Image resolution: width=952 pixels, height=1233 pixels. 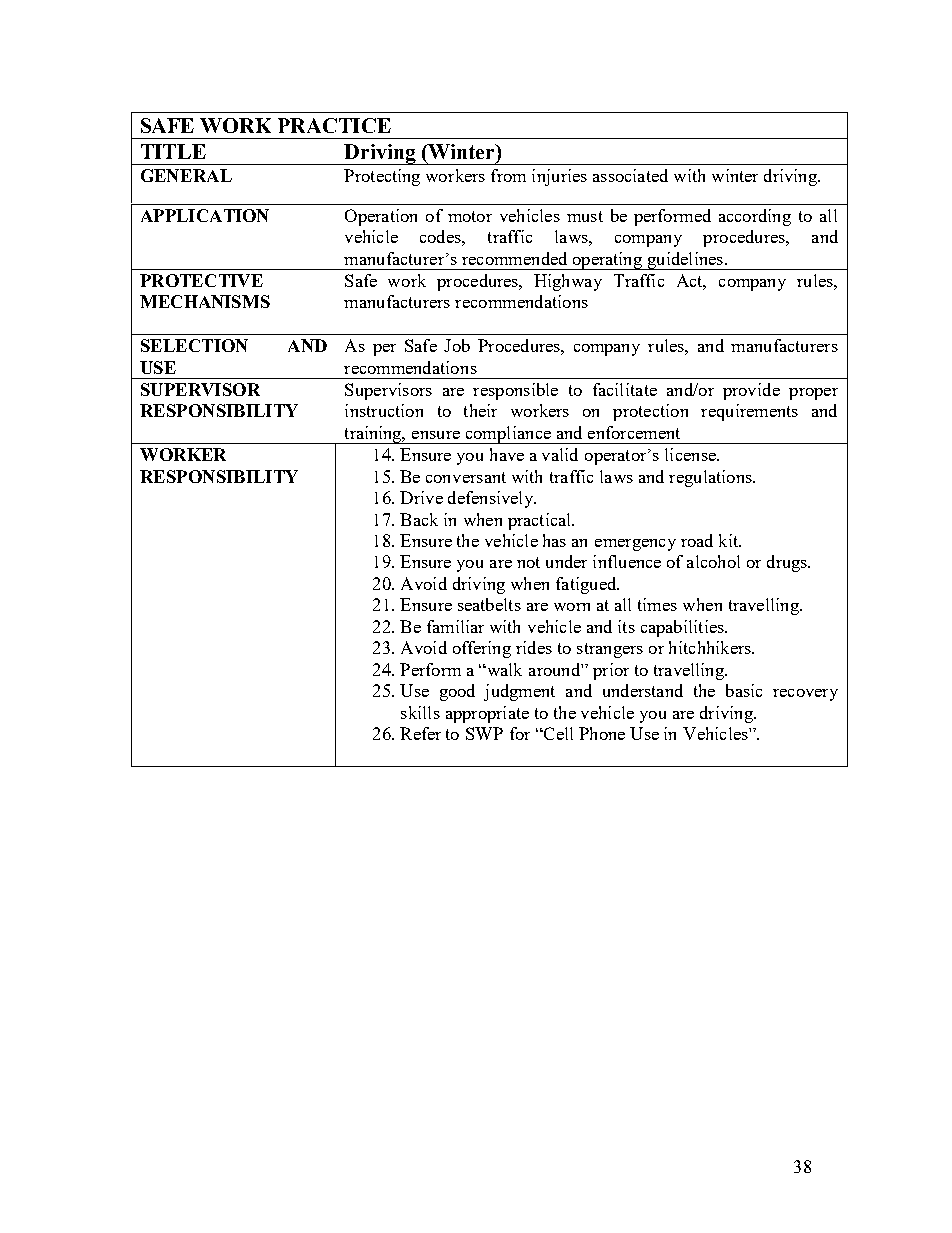 I want to click on associated, so click(x=630, y=175).
